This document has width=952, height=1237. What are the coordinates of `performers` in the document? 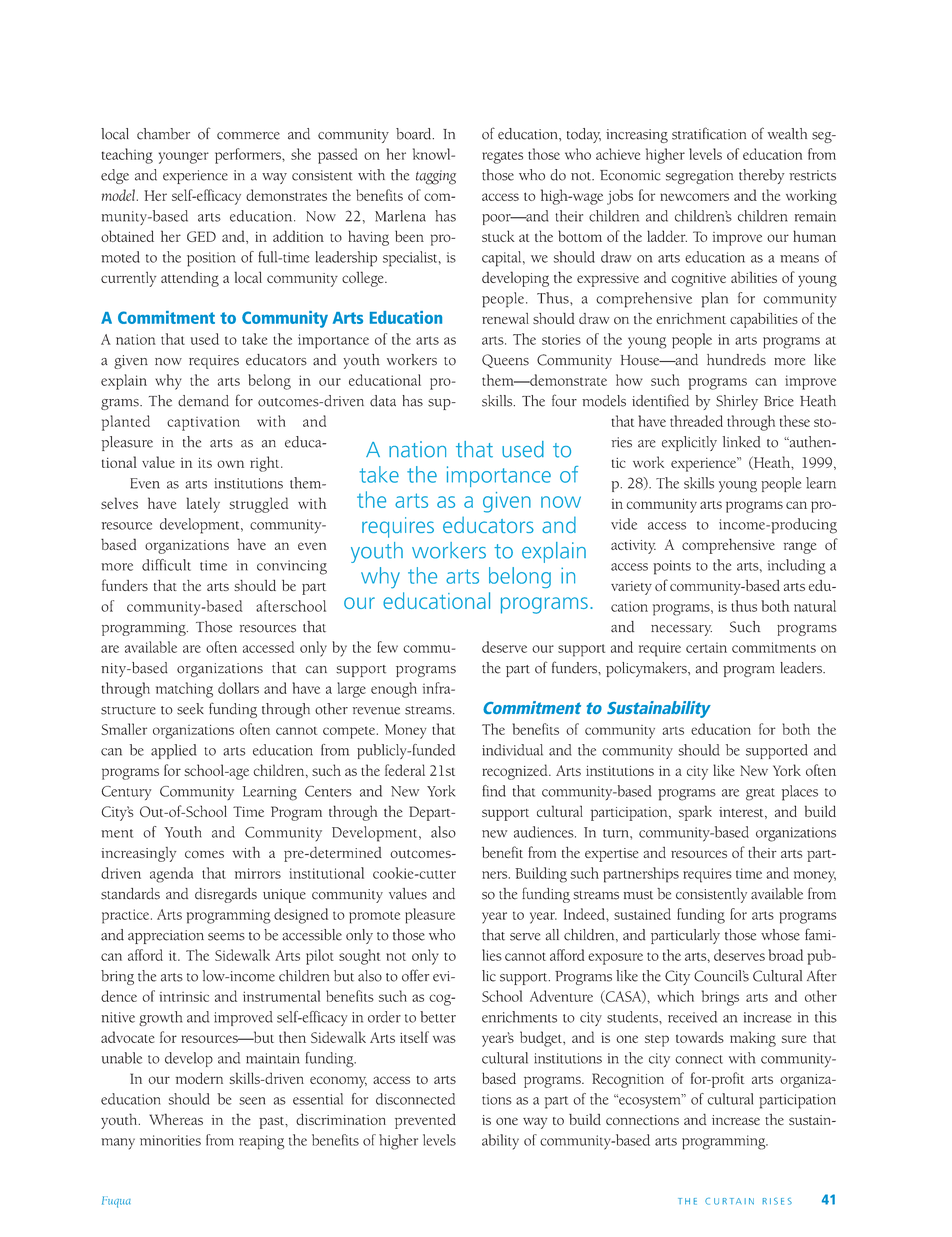 It's located at (249, 156).
